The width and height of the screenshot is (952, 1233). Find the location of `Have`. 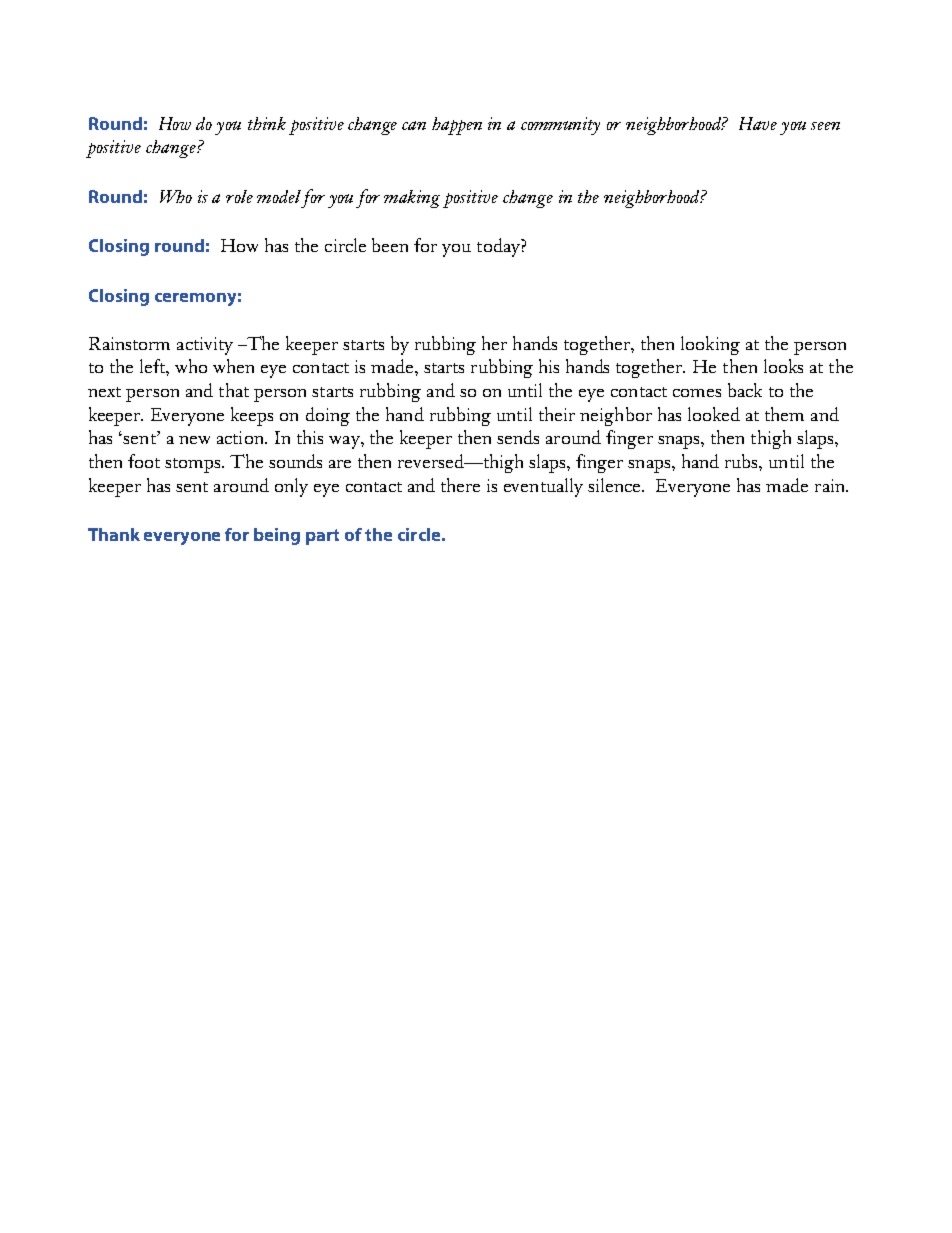

Have is located at coordinates (758, 123).
